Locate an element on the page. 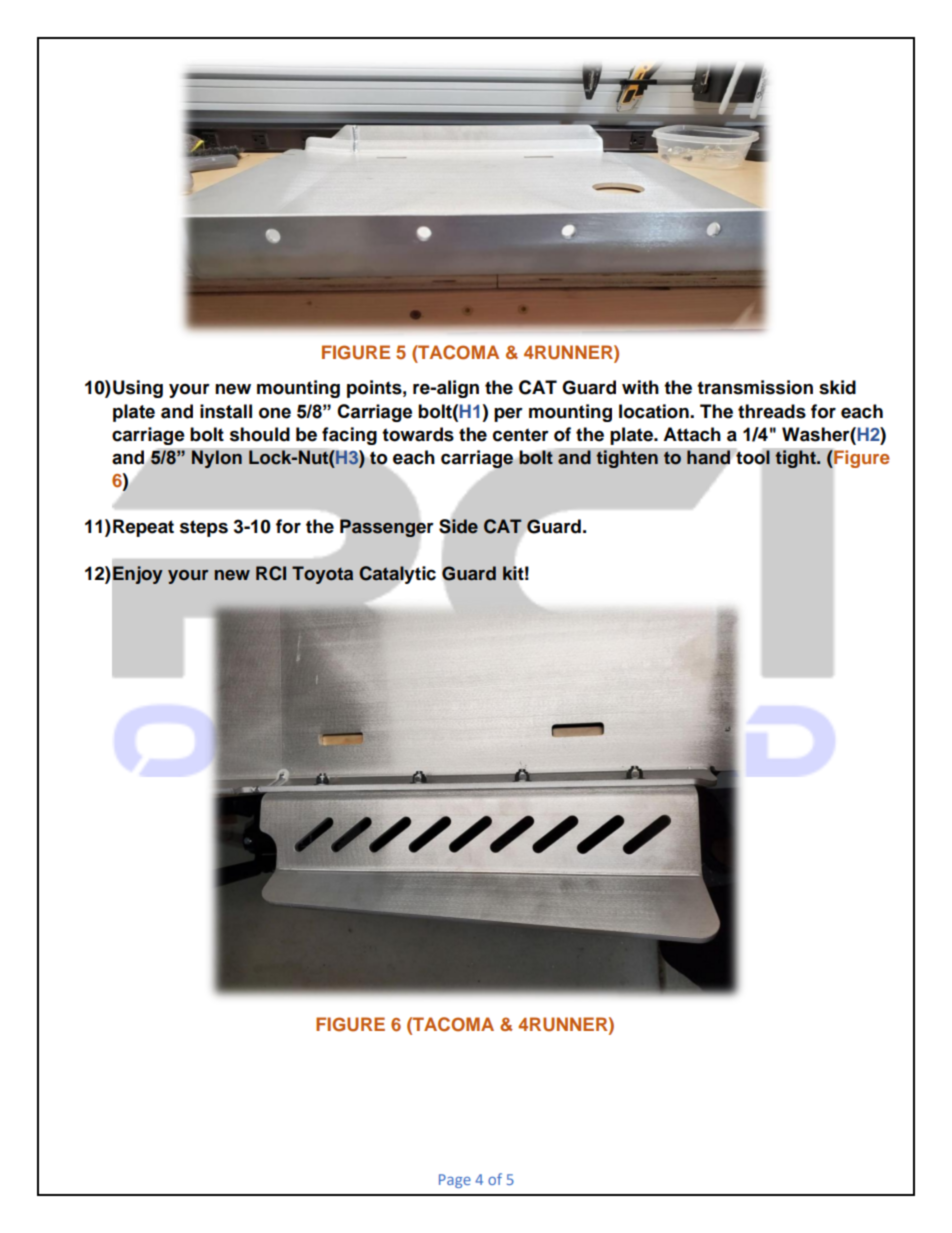  facing is located at coordinates (349, 436).
